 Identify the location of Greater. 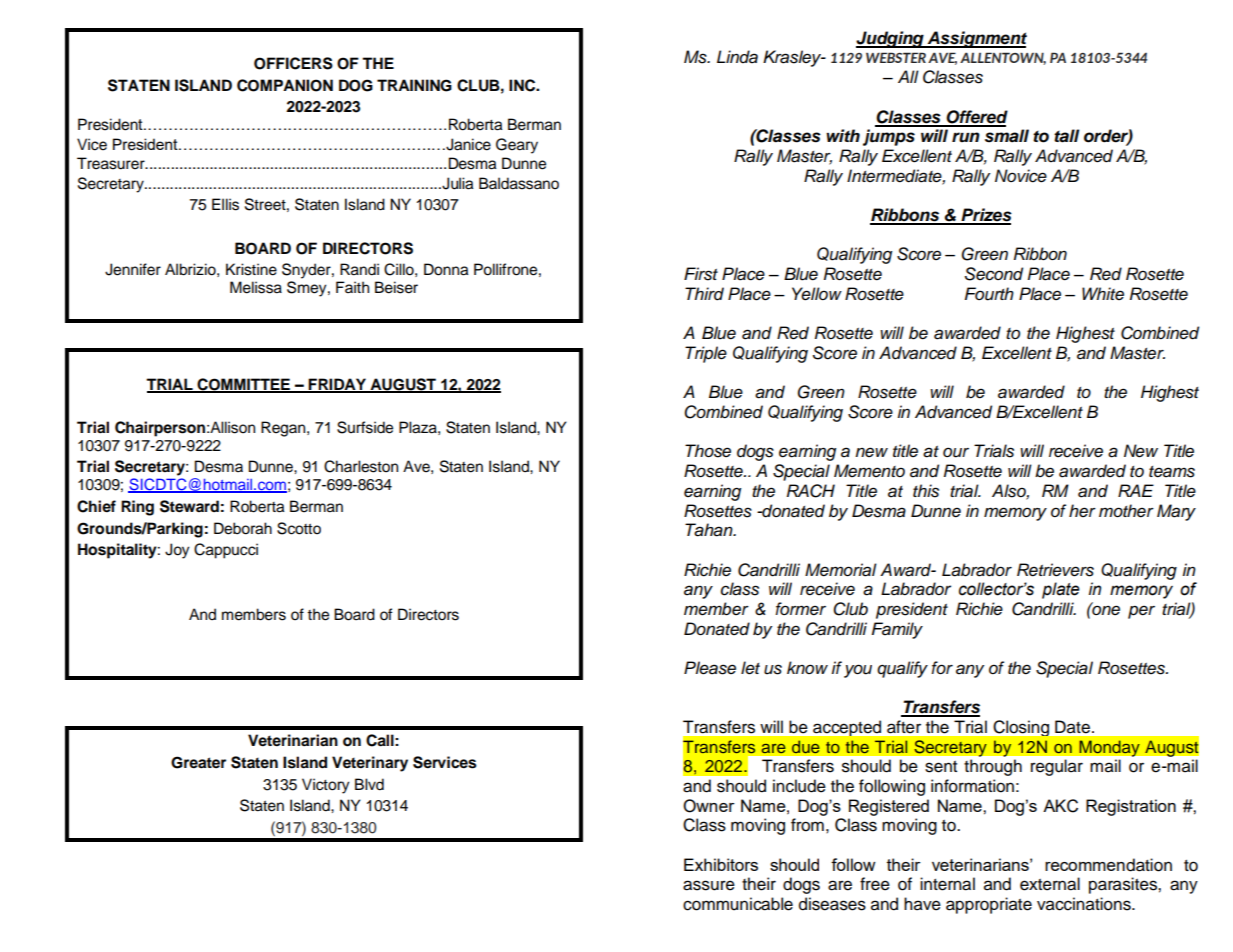
(198, 762).
